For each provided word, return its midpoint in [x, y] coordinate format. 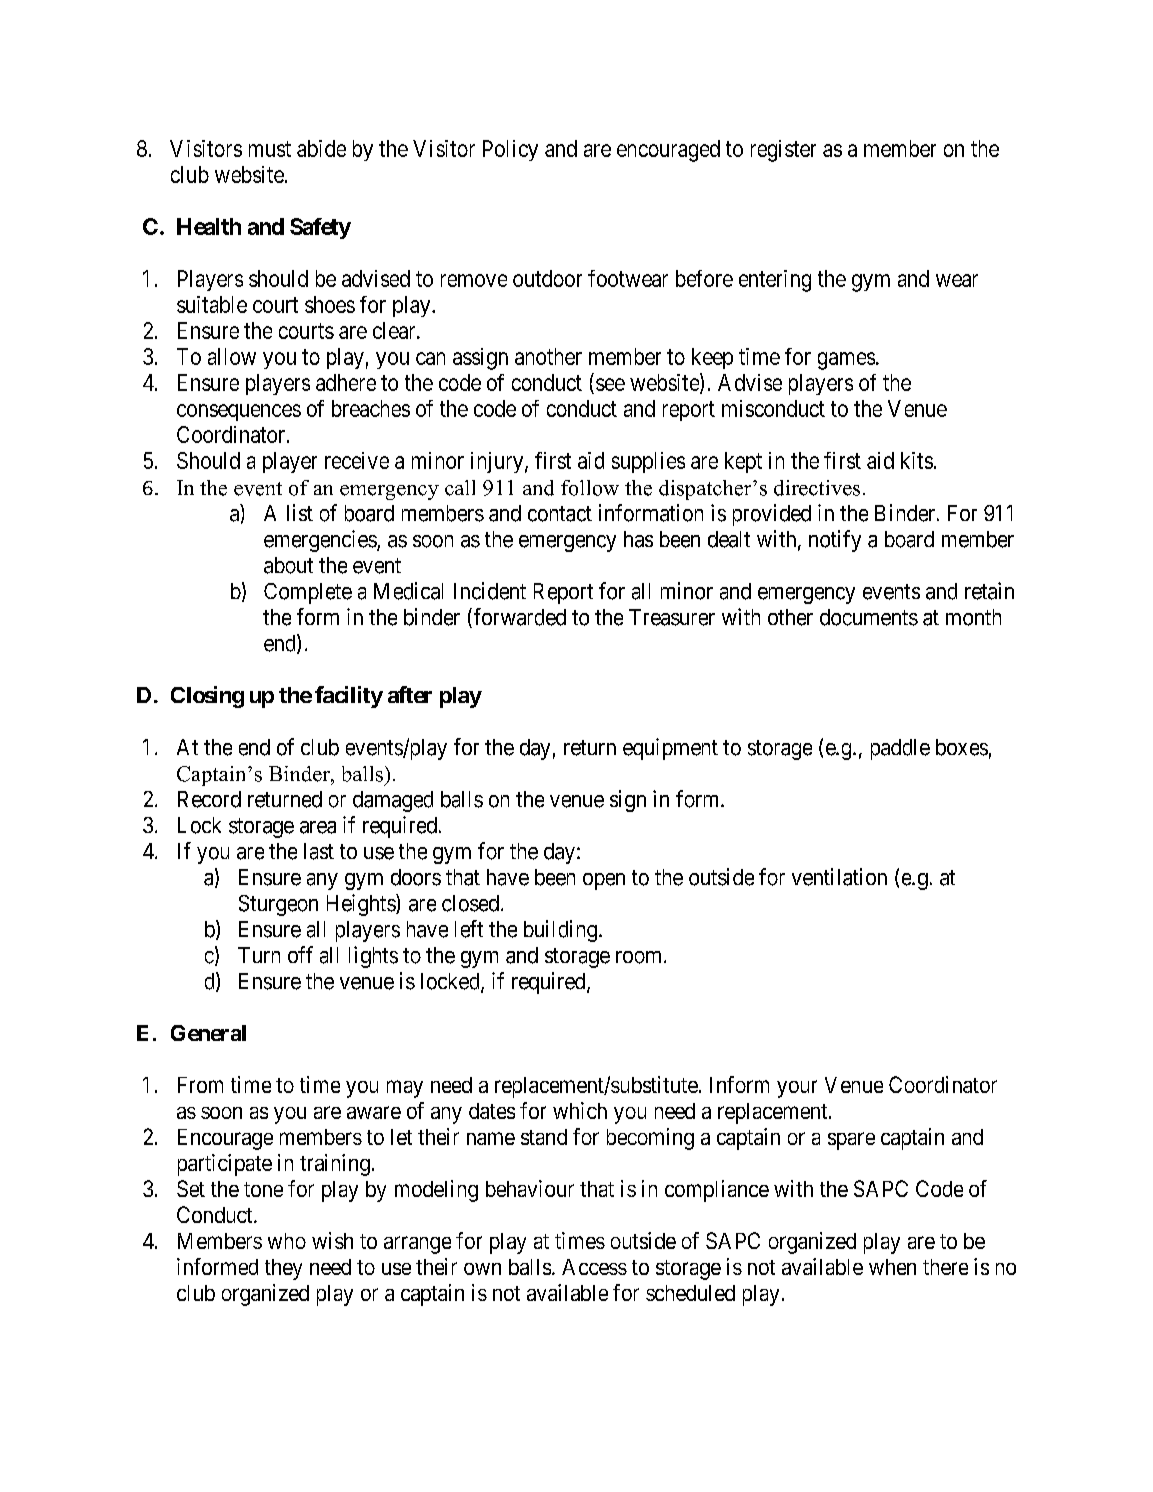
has [638, 539]
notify [835, 541]
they [283, 1269]
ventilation [839, 877]
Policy [510, 150]
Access [594, 1267]
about [288, 565]
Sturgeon [278, 905]
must [270, 149]
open [604, 881]
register [783, 151]
